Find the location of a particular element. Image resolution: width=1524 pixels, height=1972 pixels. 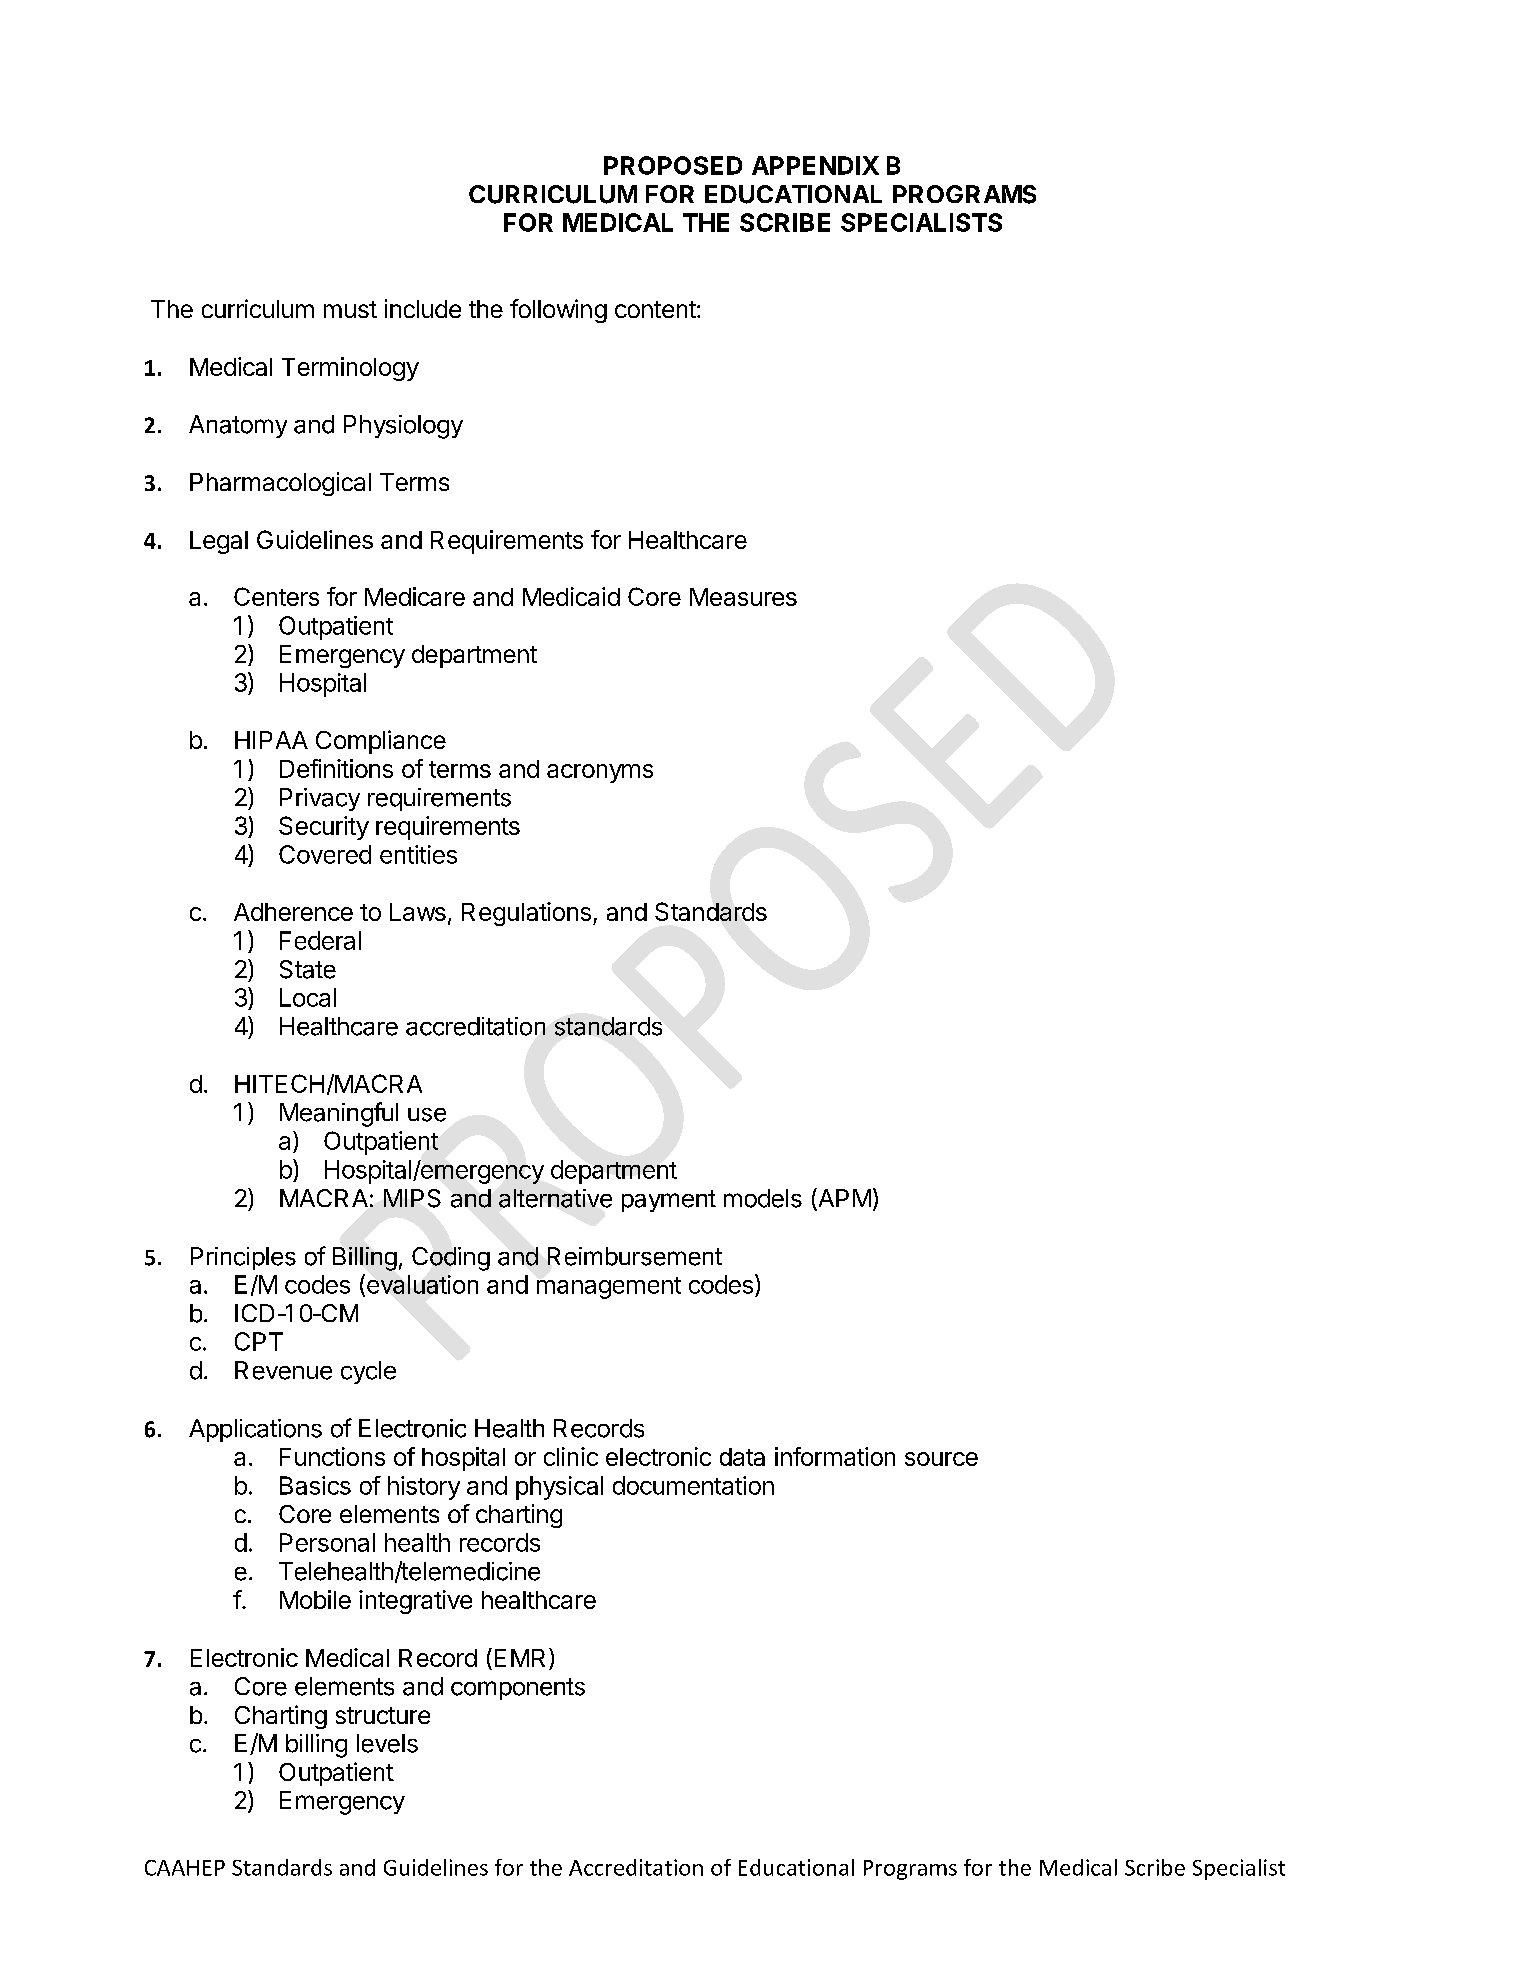

information is located at coordinates (835, 1456).
